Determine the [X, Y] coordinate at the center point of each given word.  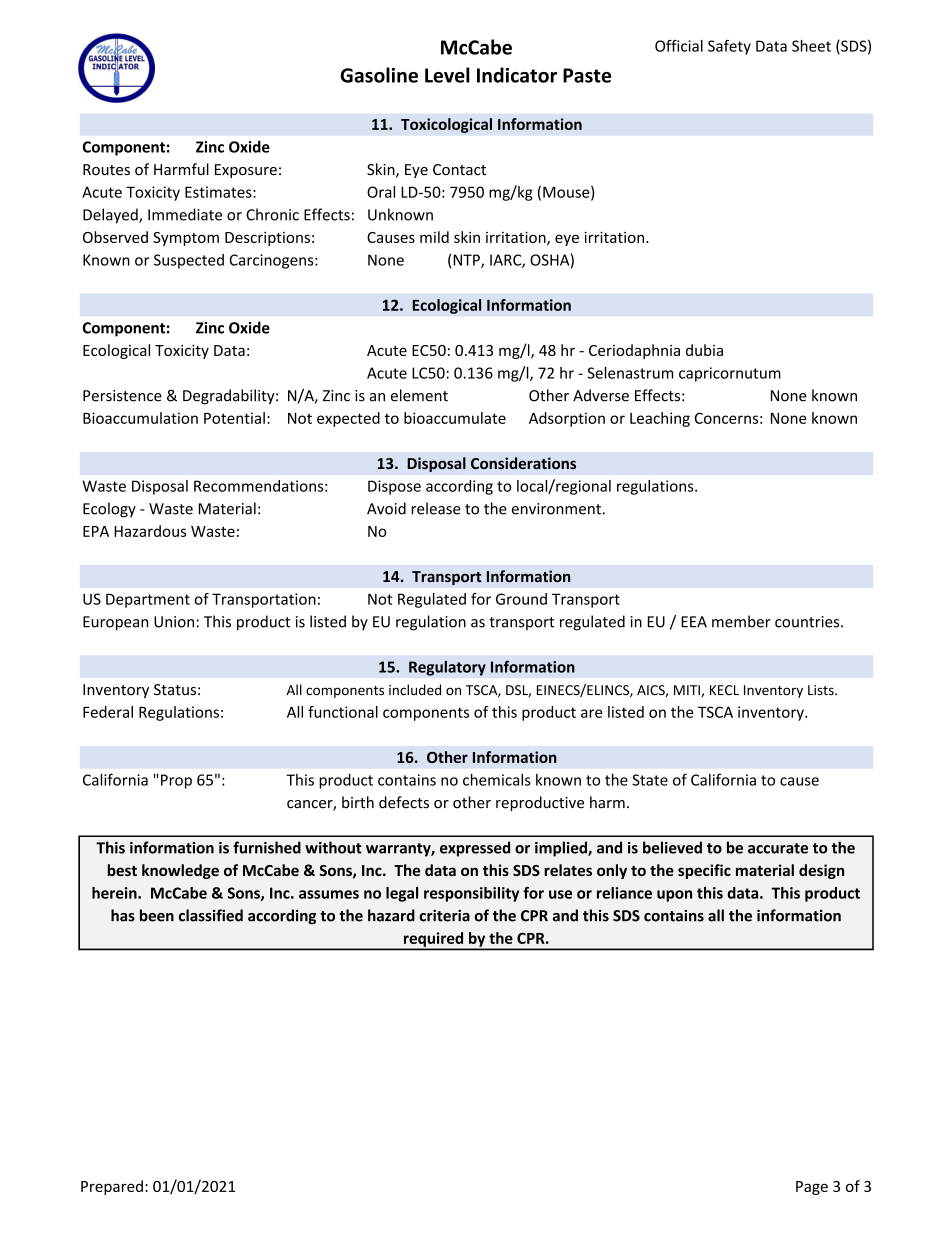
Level [447, 75]
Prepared [112, 1187]
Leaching [660, 419]
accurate [778, 848]
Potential [234, 418]
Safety [729, 47]
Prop [176, 781]
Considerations [523, 463]
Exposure [246, 171]
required [433, 940]
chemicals [497, 780]
